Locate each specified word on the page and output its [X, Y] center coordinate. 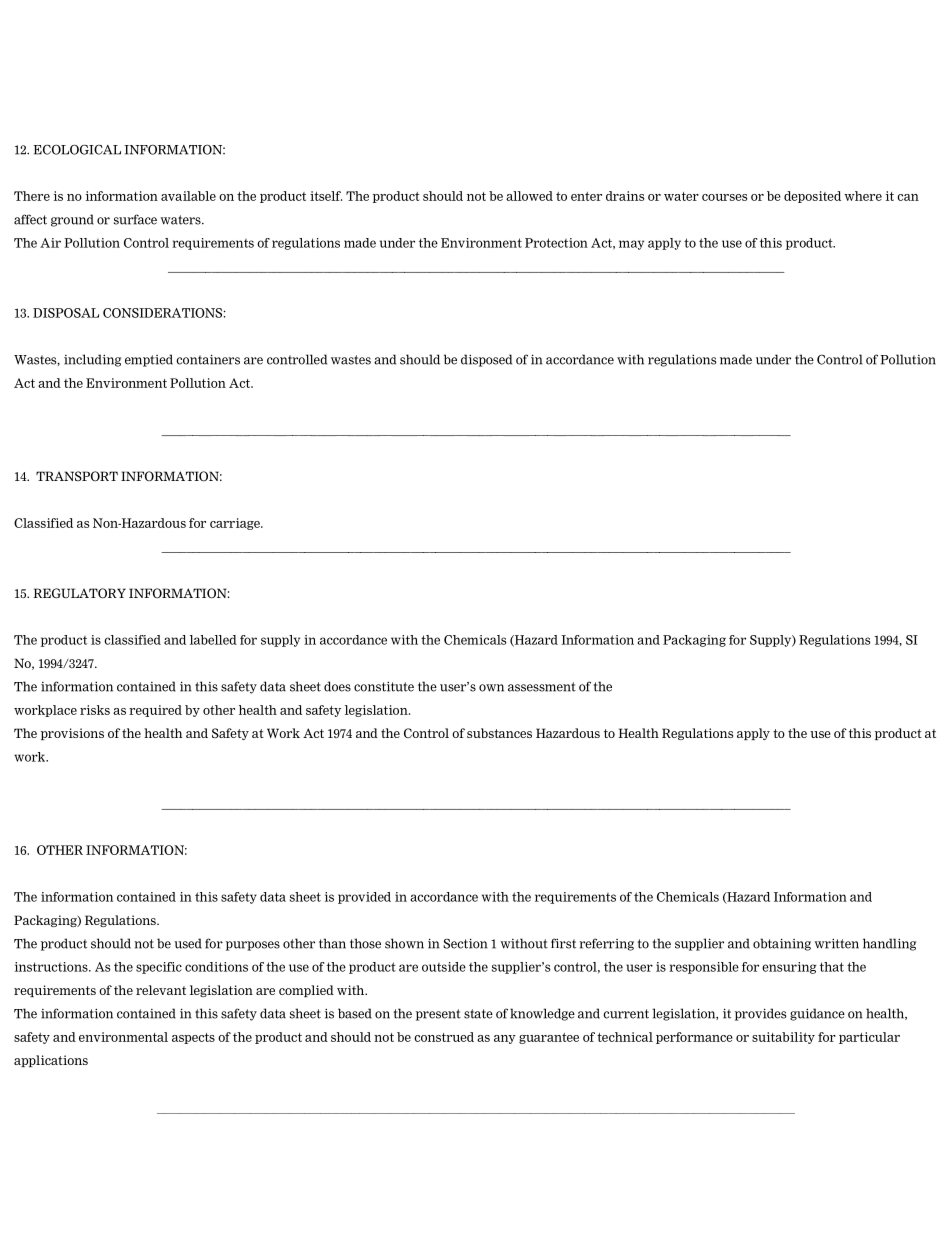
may [631, 245]
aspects [193, 1038]
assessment [542, 687]
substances [499, 733]
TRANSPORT [77, 476]
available [188, 196]
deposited [812, 197]
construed [444, 1037]
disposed [486, 360]
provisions [72, 734]
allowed [529, 196]
